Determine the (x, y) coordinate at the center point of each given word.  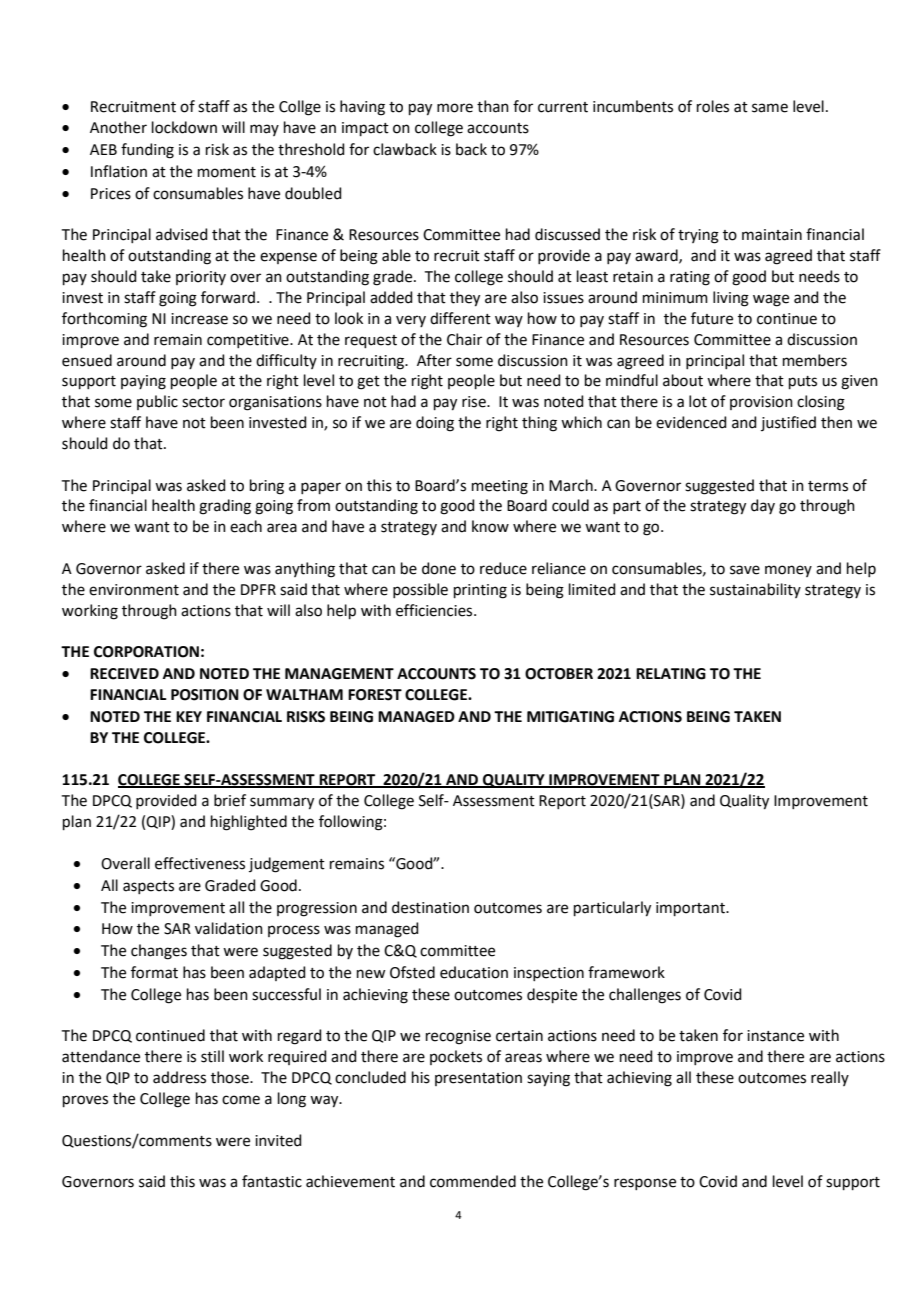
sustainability (755, 590)
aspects (148, 887)
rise (475, 402)
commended (473, 1181)
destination (430, 907)
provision (761, 403)
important (691, 909)
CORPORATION (146, 652)
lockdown (184, 127)
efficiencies (435, 610)
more (455, 108)
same (770, 108)
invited (278, 1140)
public (157, 402)
